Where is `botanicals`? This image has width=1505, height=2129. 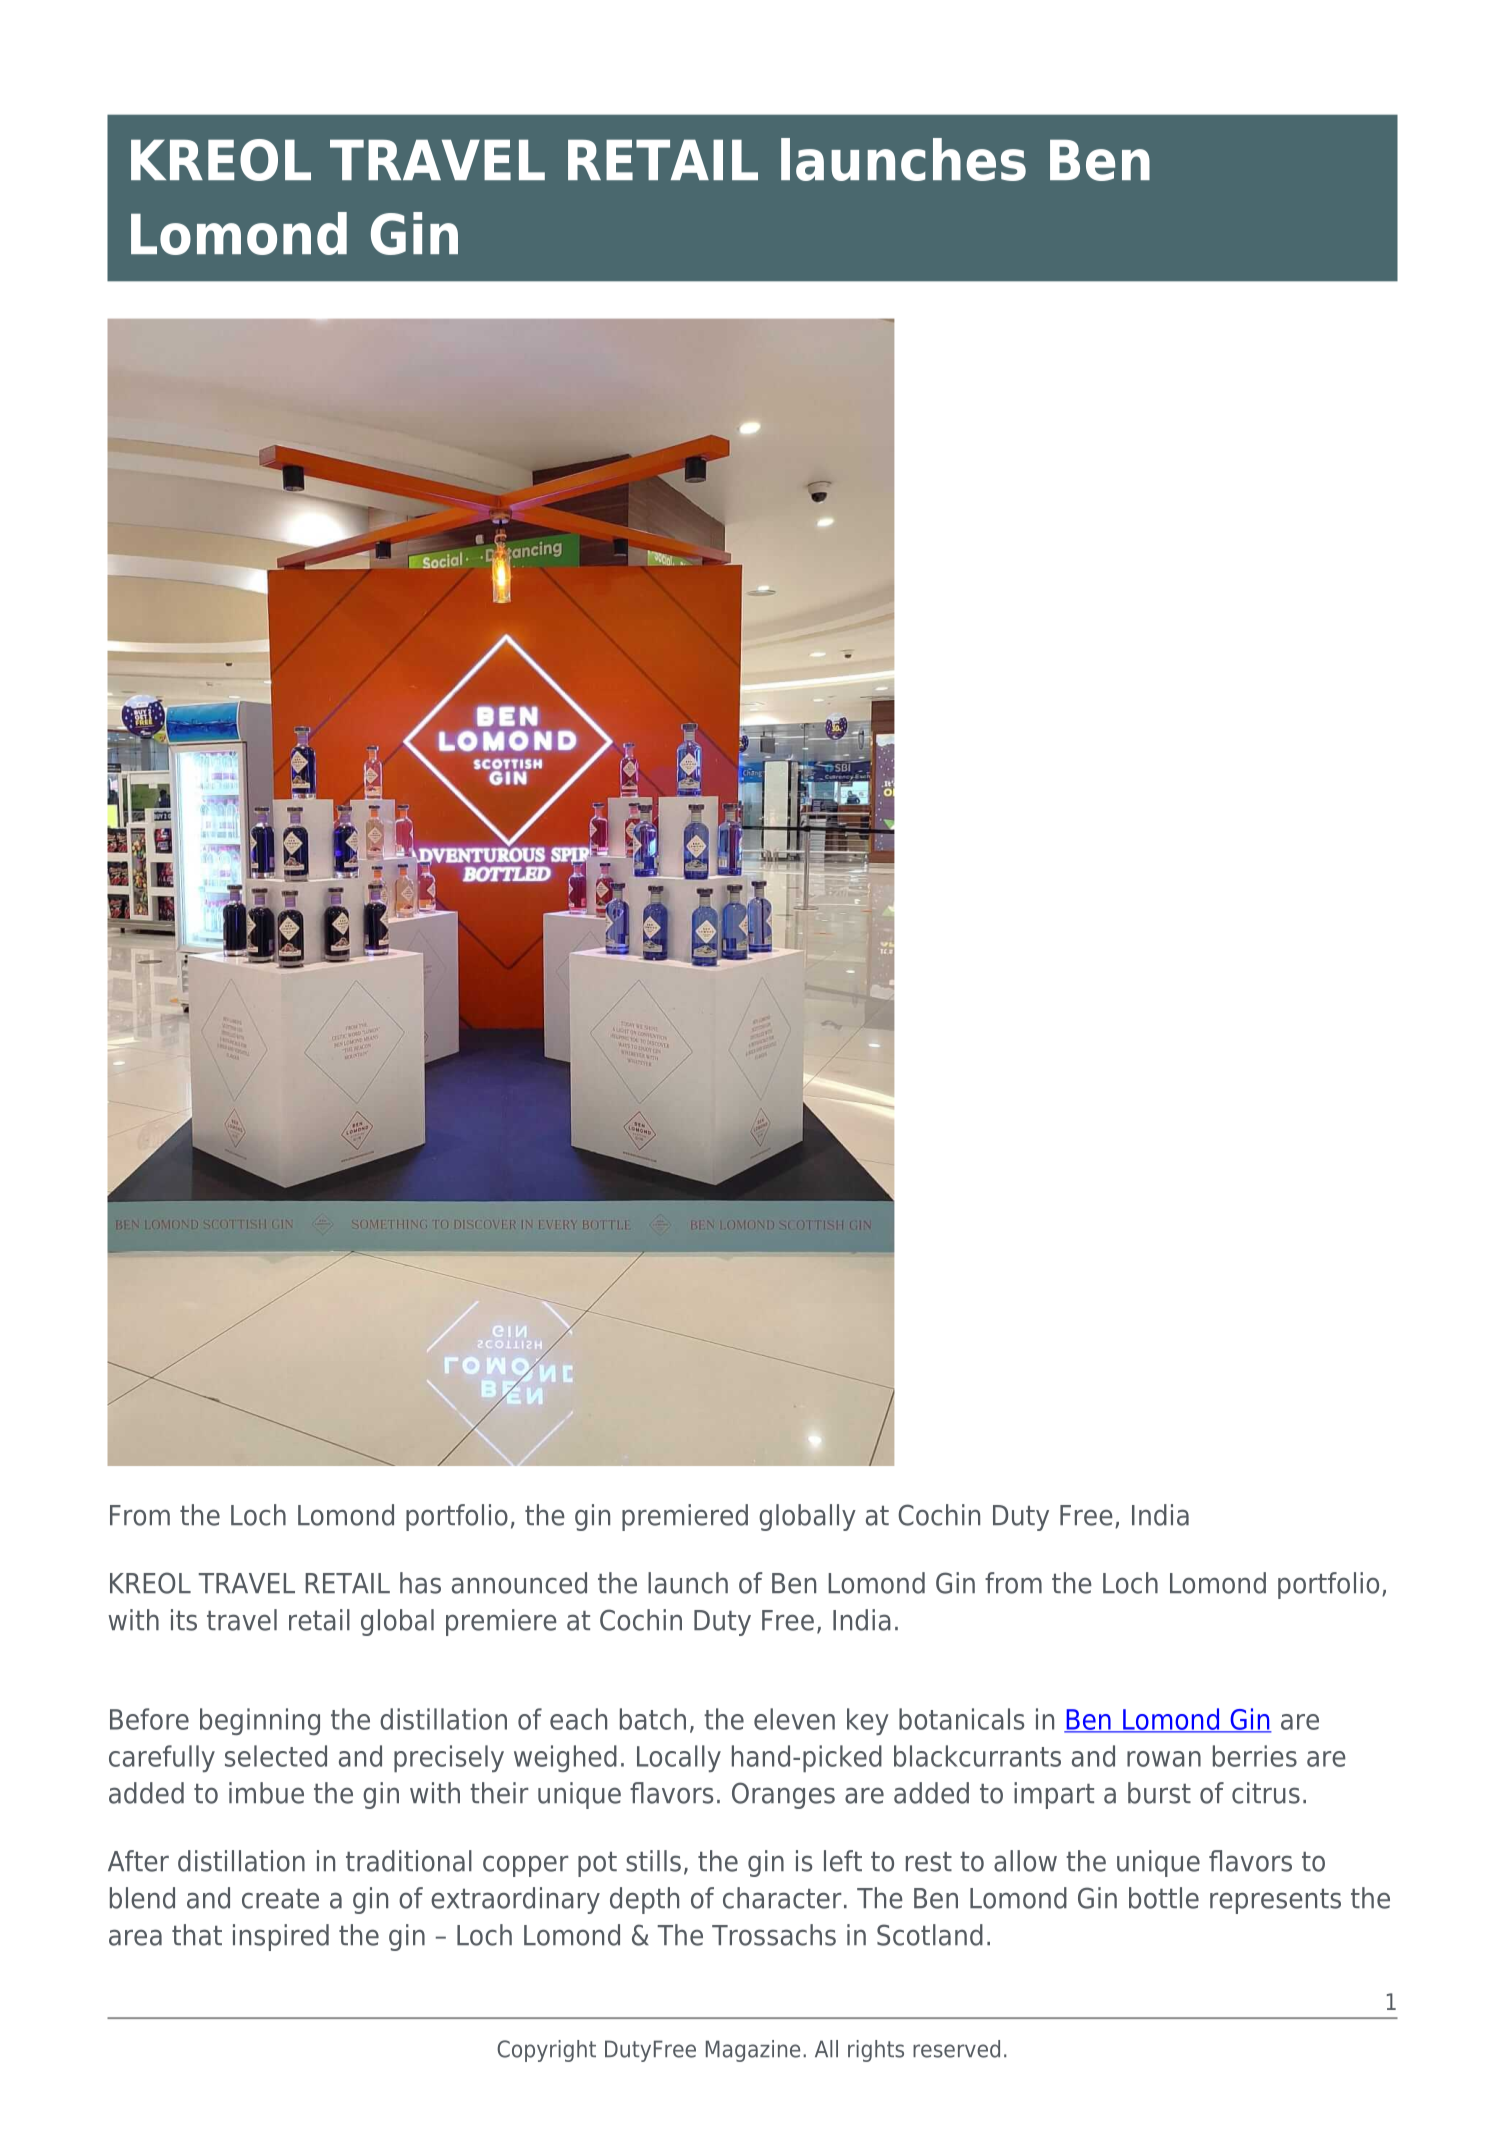
botanicals is located at coordinates (961, 1719).
